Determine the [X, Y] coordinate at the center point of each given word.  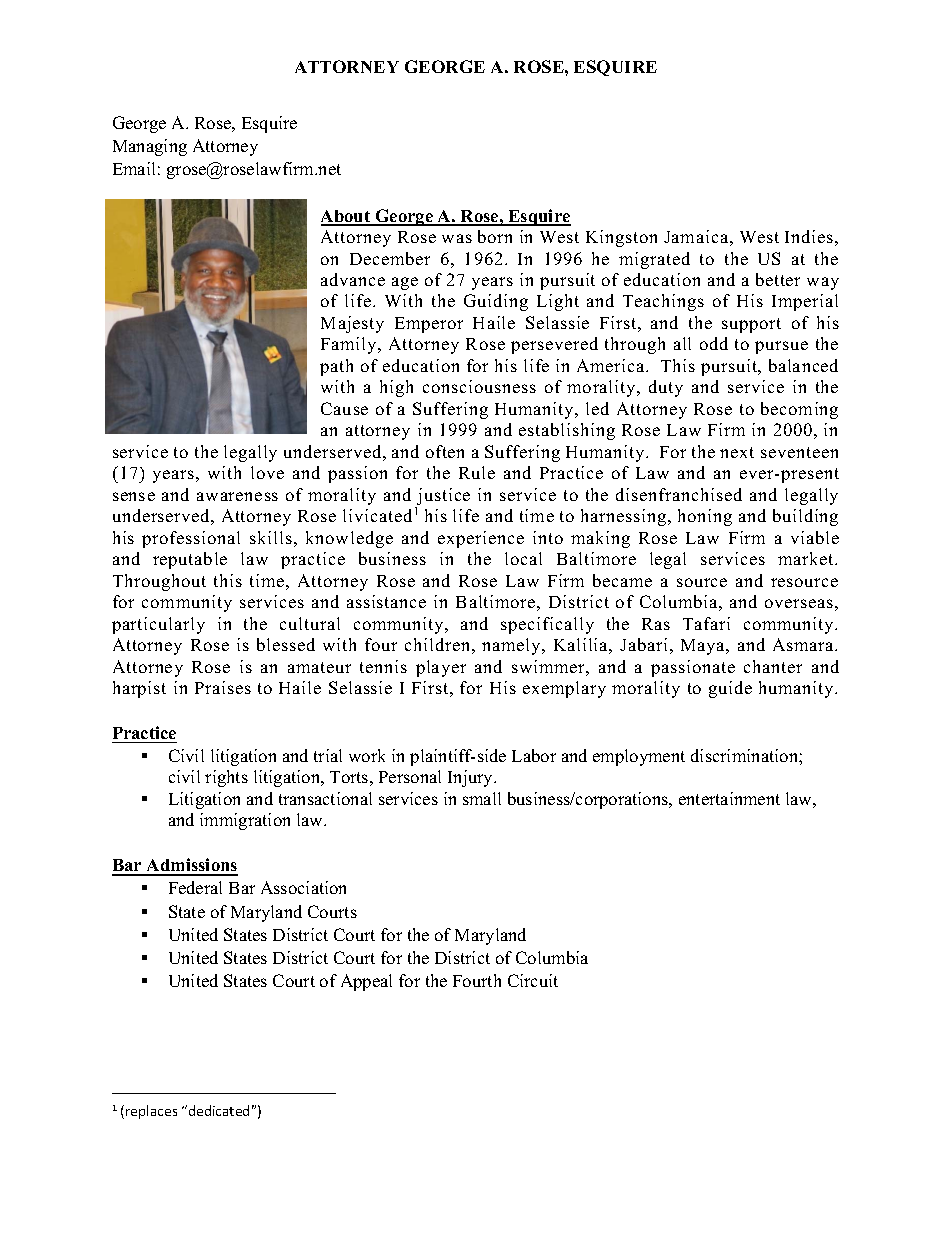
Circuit [533, 980]
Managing [150, 147]
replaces [151, 1112]
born [495, 236]
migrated [654, 260]
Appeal [366, 982]
